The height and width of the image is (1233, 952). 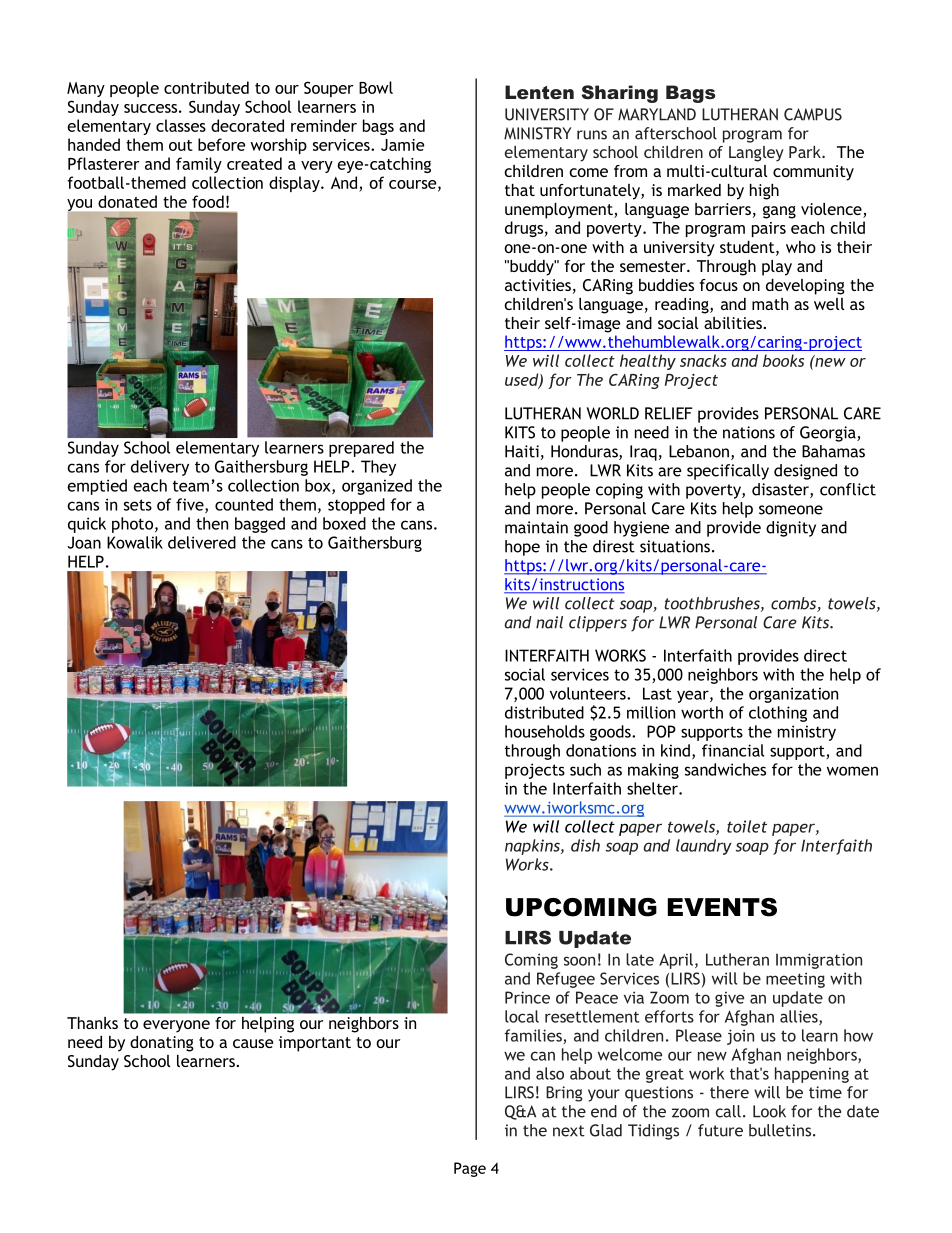 I want to click on direct, so click(x=825, y=655).
